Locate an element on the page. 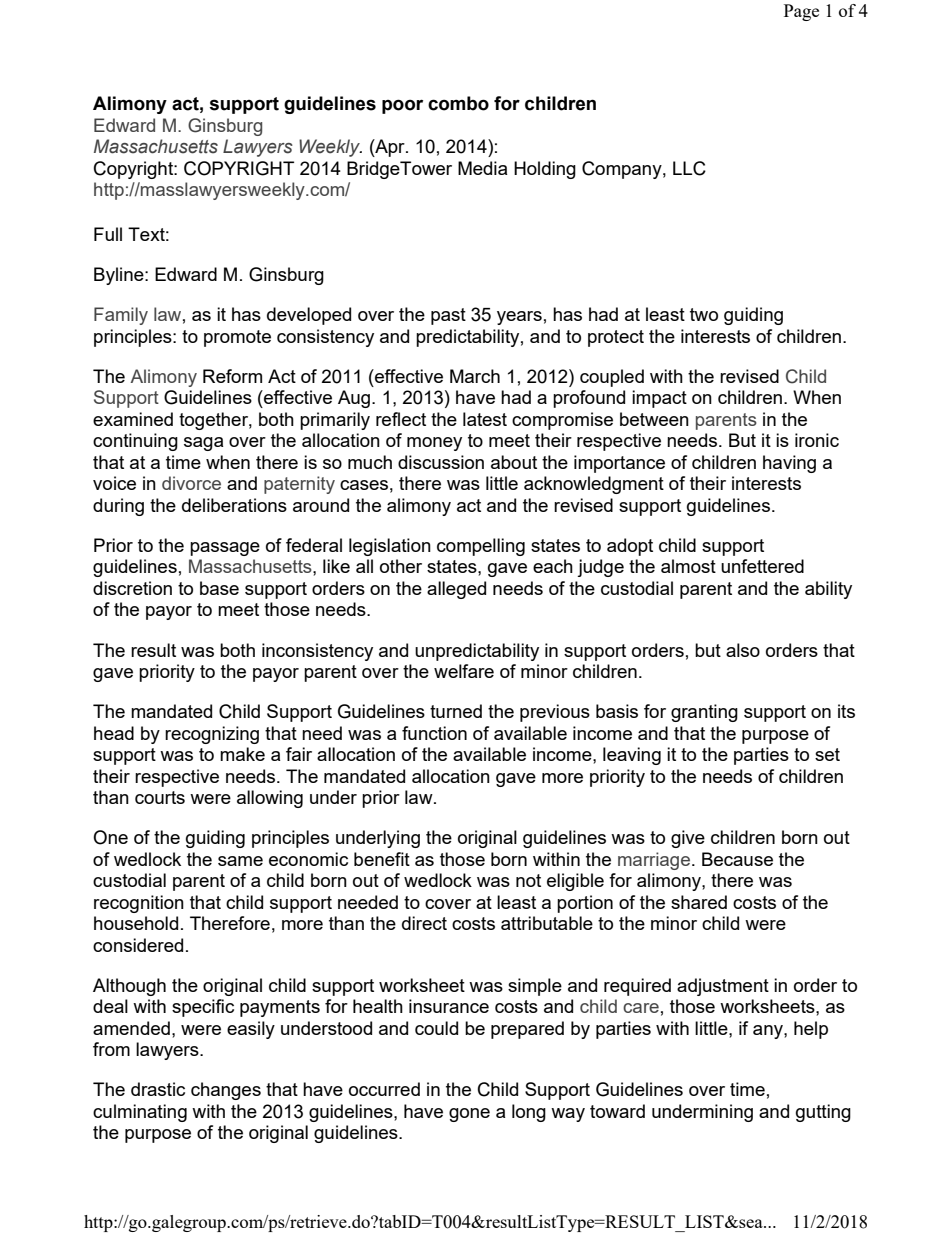 This image has height=1233, width=952. turned is located at coordinates (456, 711).
